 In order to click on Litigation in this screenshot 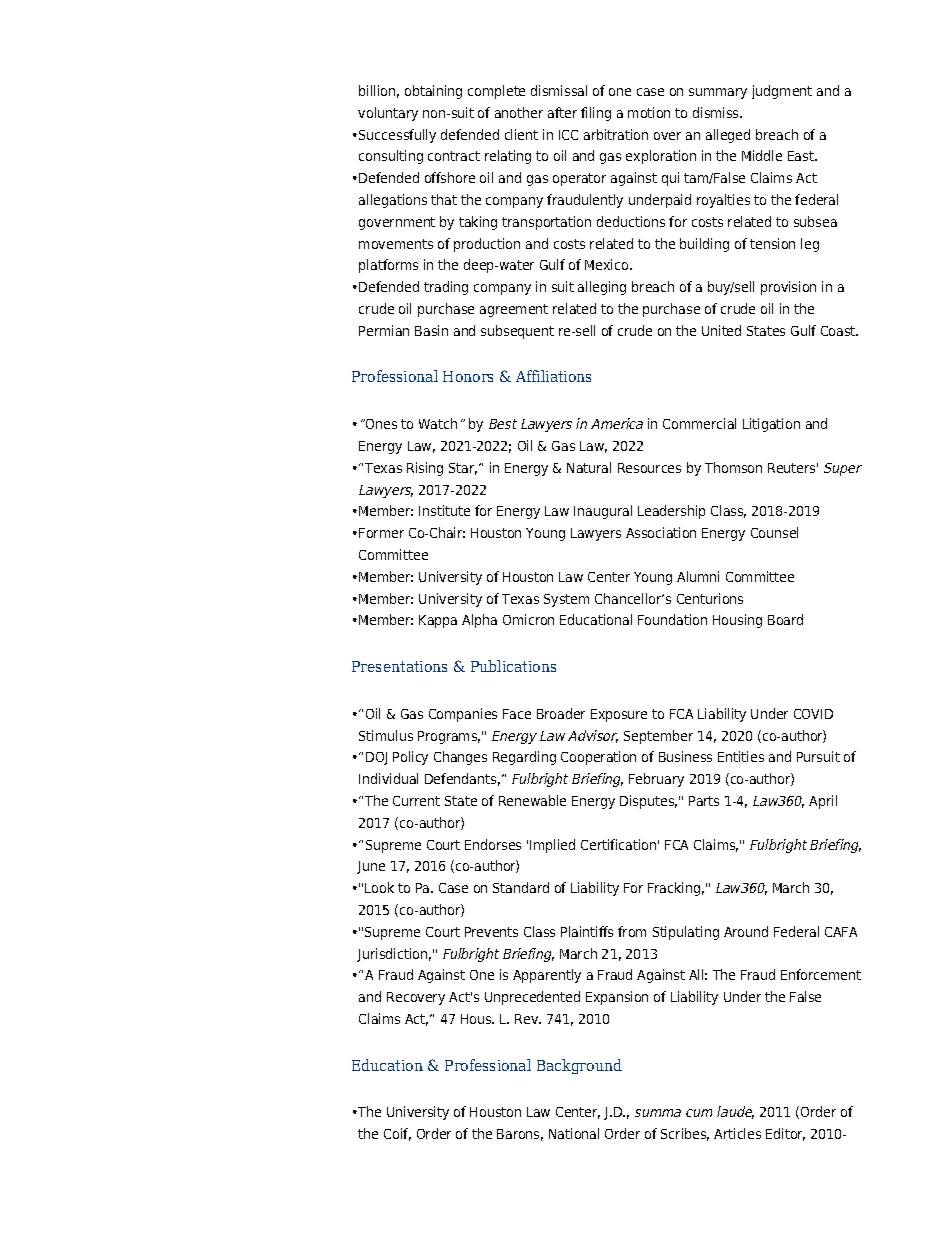, I will do `click(771, 425)`.
